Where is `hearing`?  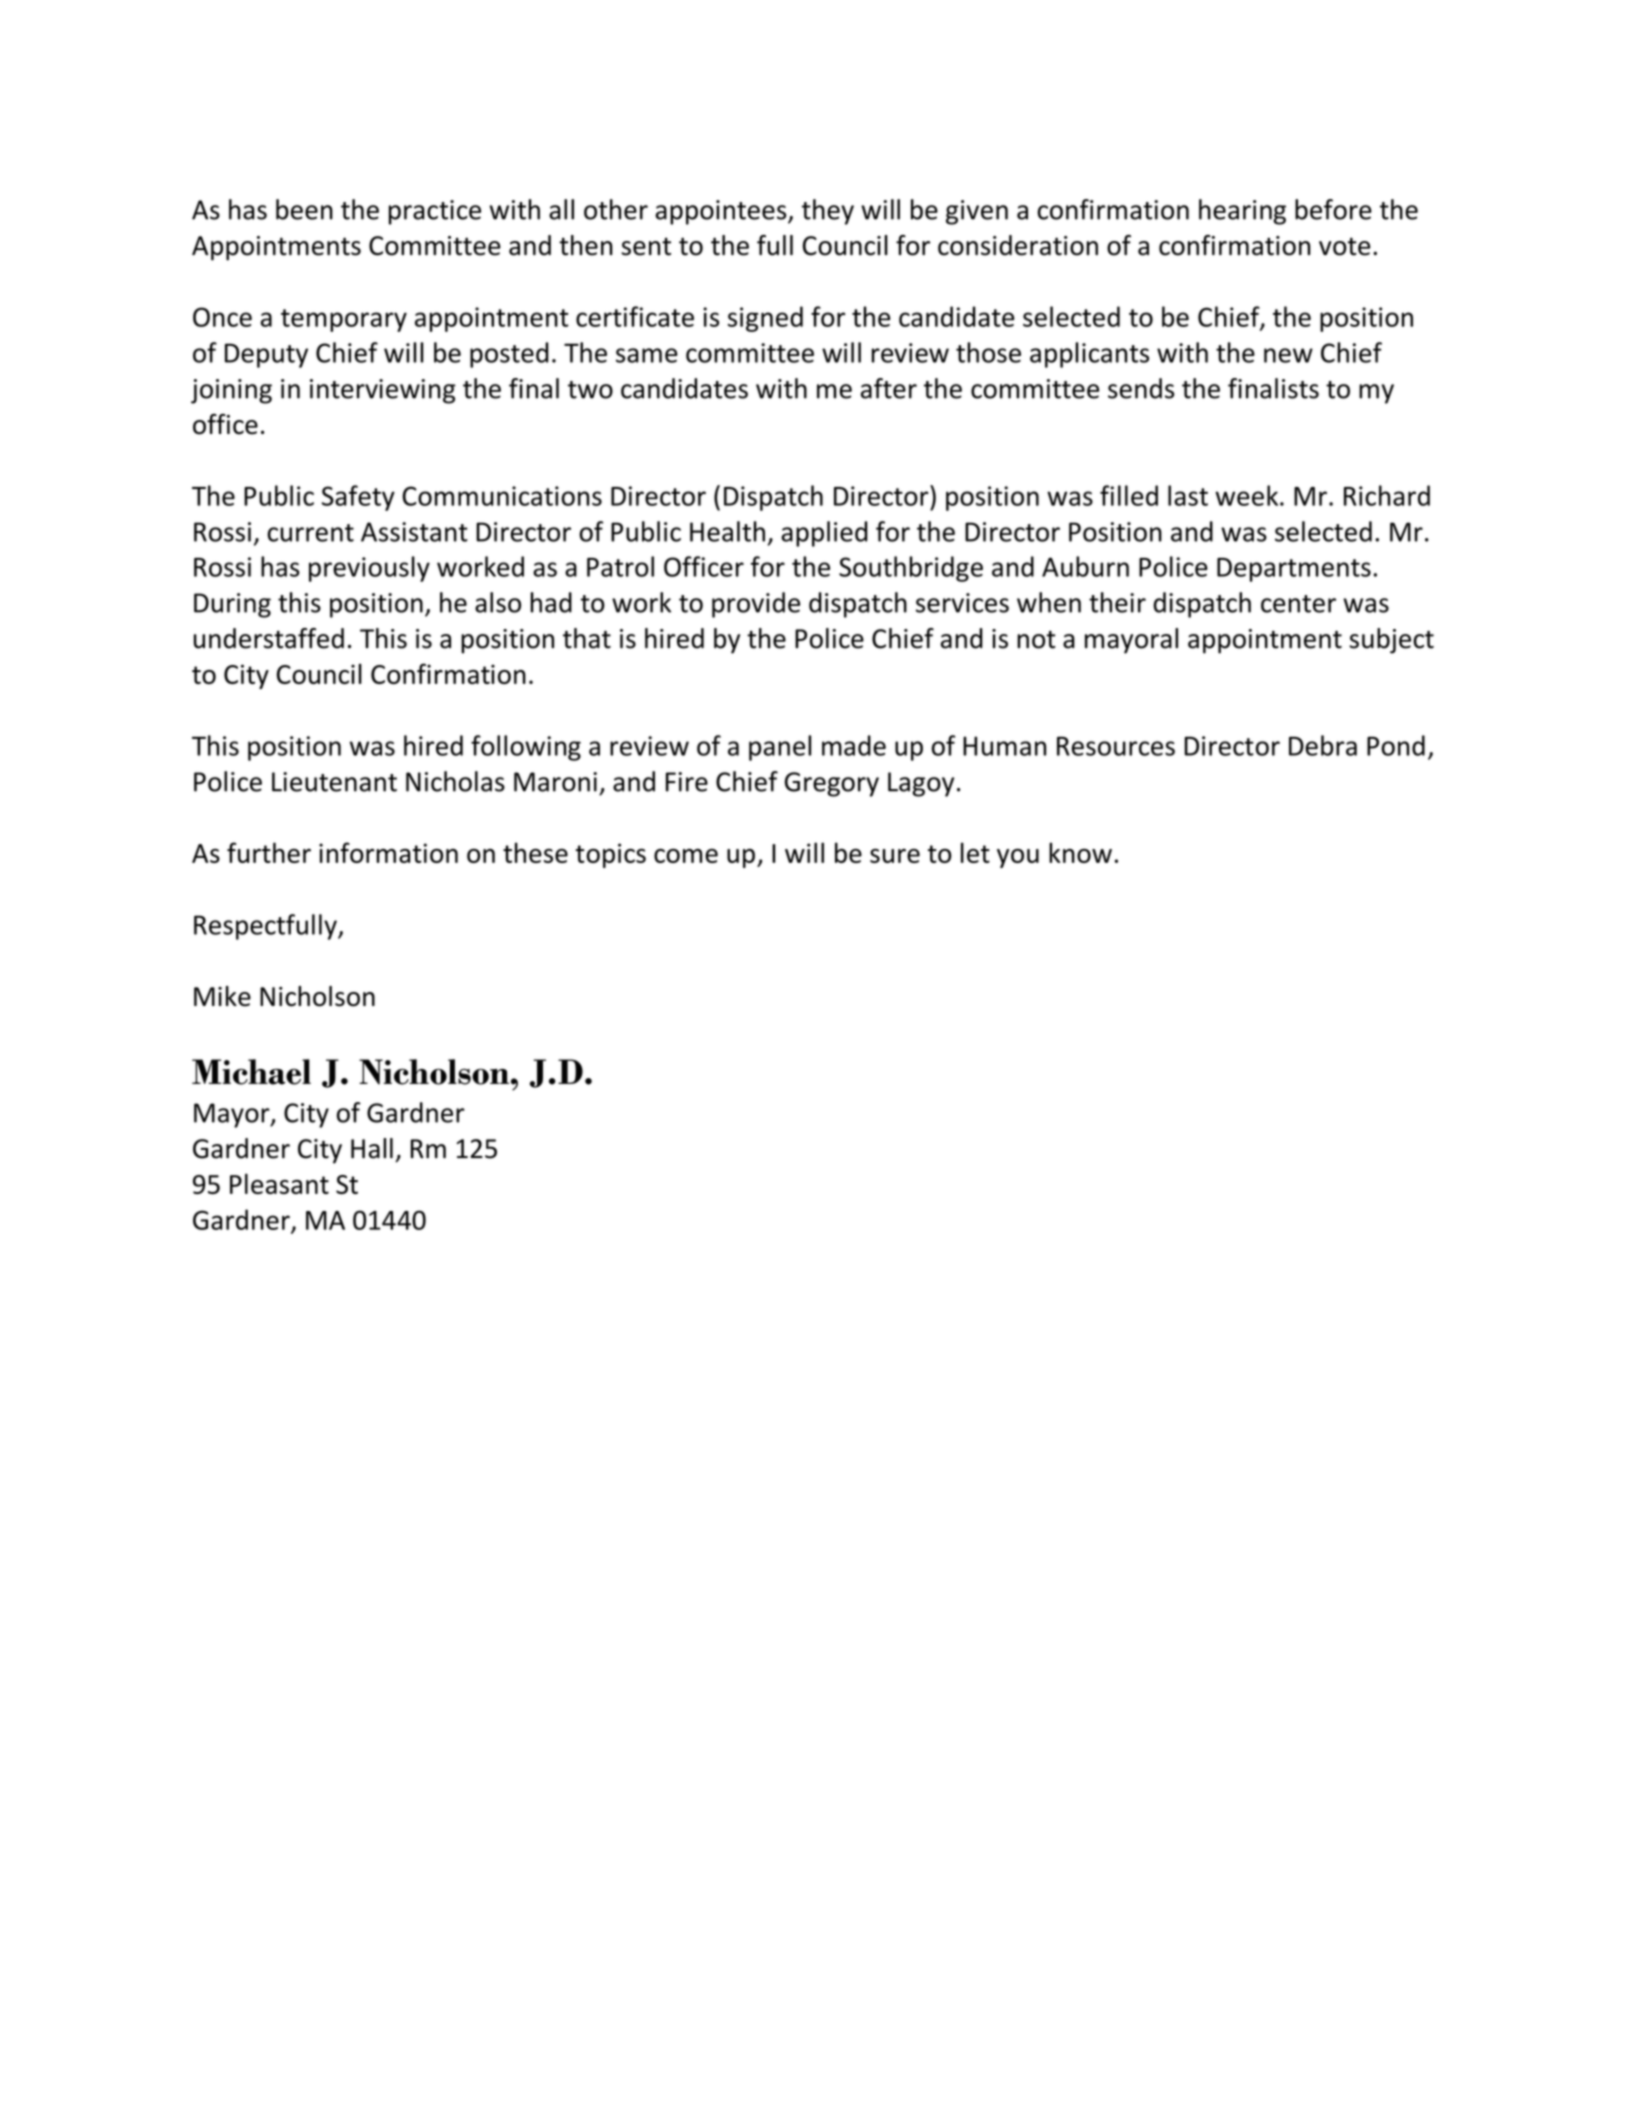
hearing is located at coordinates (1242, 212).
